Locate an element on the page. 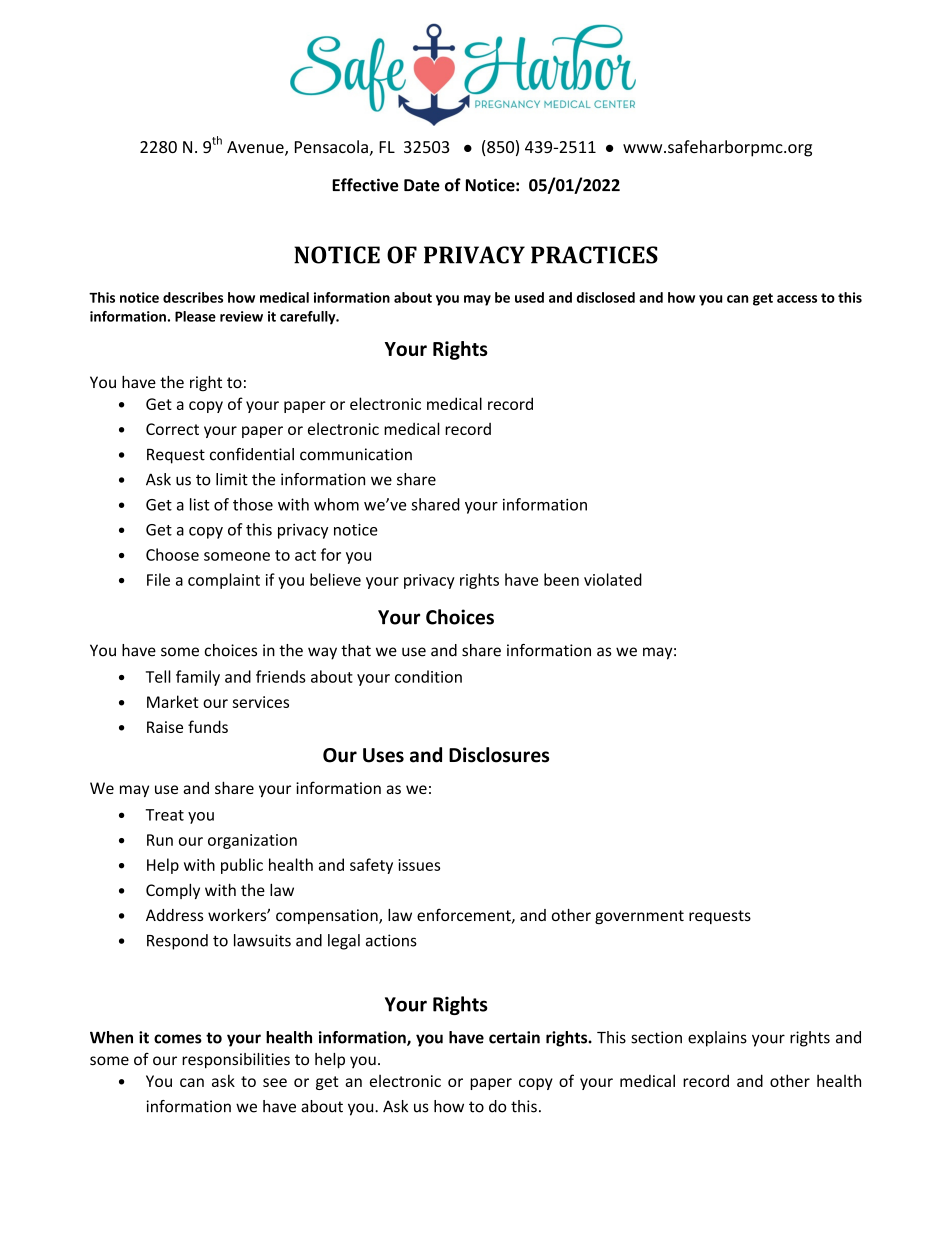 Image resolution: width=952 pixels, height=1233 pixels. violated is located at coordinates (613, 579).
